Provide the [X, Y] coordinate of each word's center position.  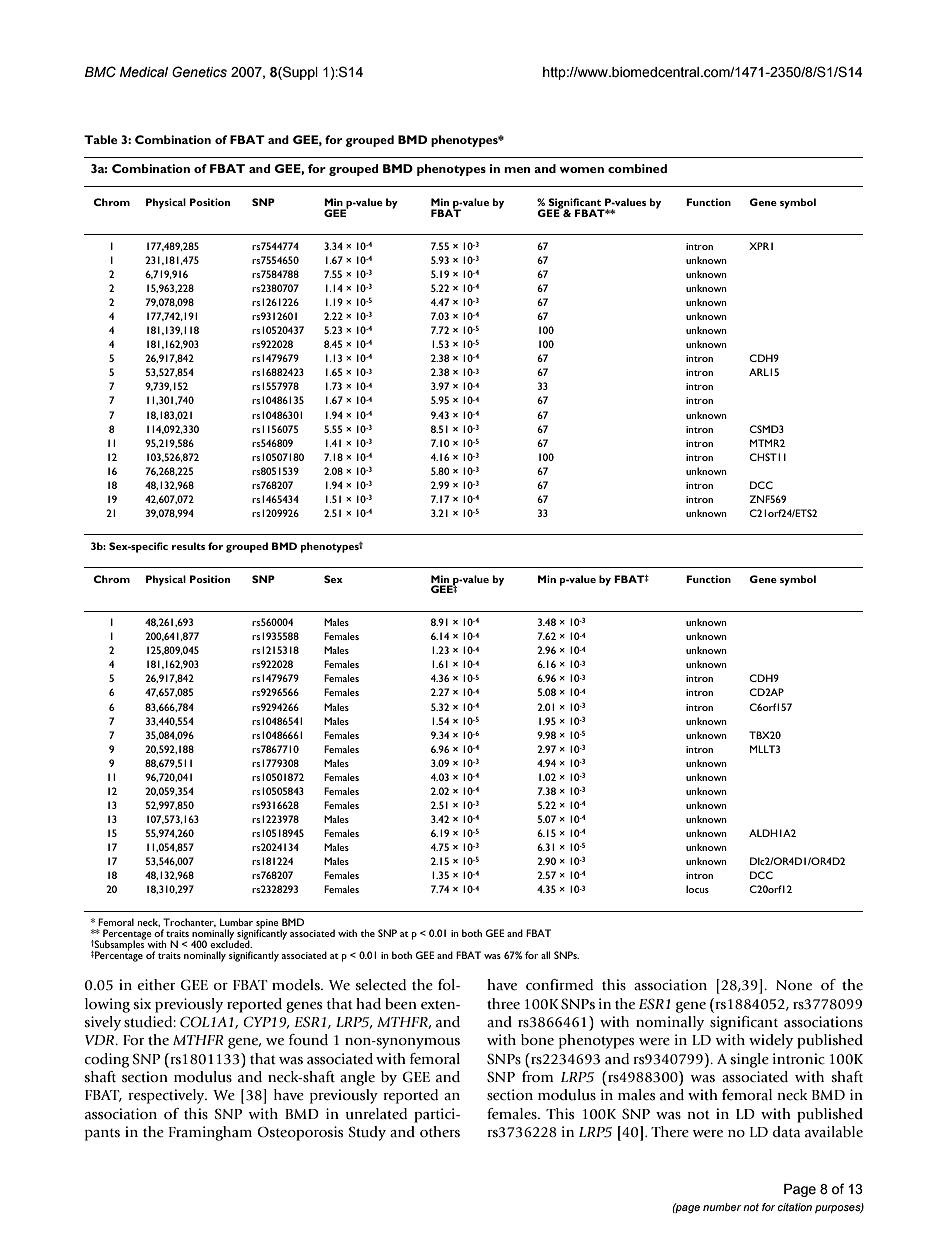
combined [637, 168]
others [440, 1132]
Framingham [210, 1133]
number [722, 1207]
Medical [144, 72]
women [581, 170]
